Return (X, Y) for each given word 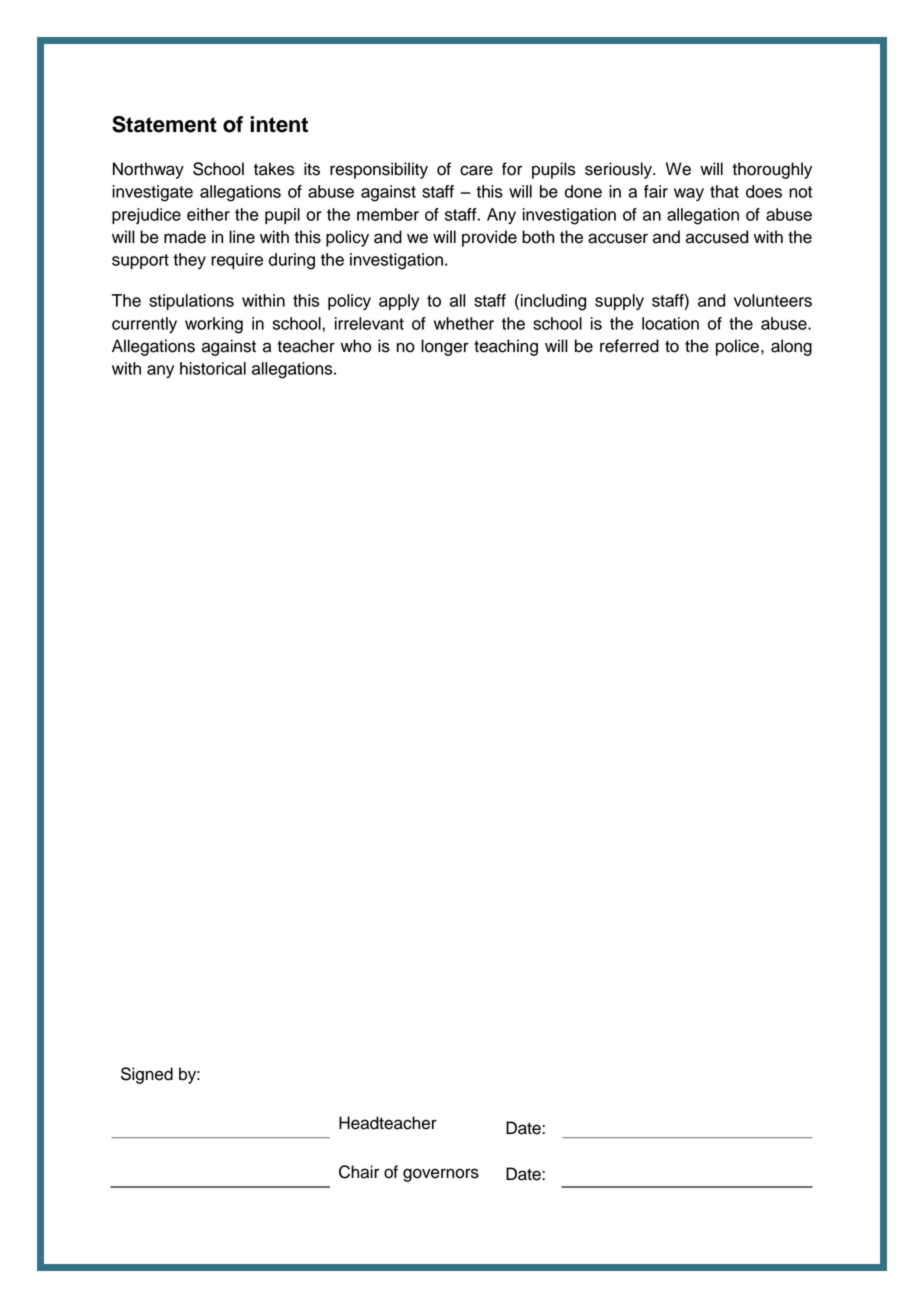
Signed (147, 1075)
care (476, 170)
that (724, 191)
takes (274, 169)
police (737, 347)
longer (445, 347)
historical (213, 368)
